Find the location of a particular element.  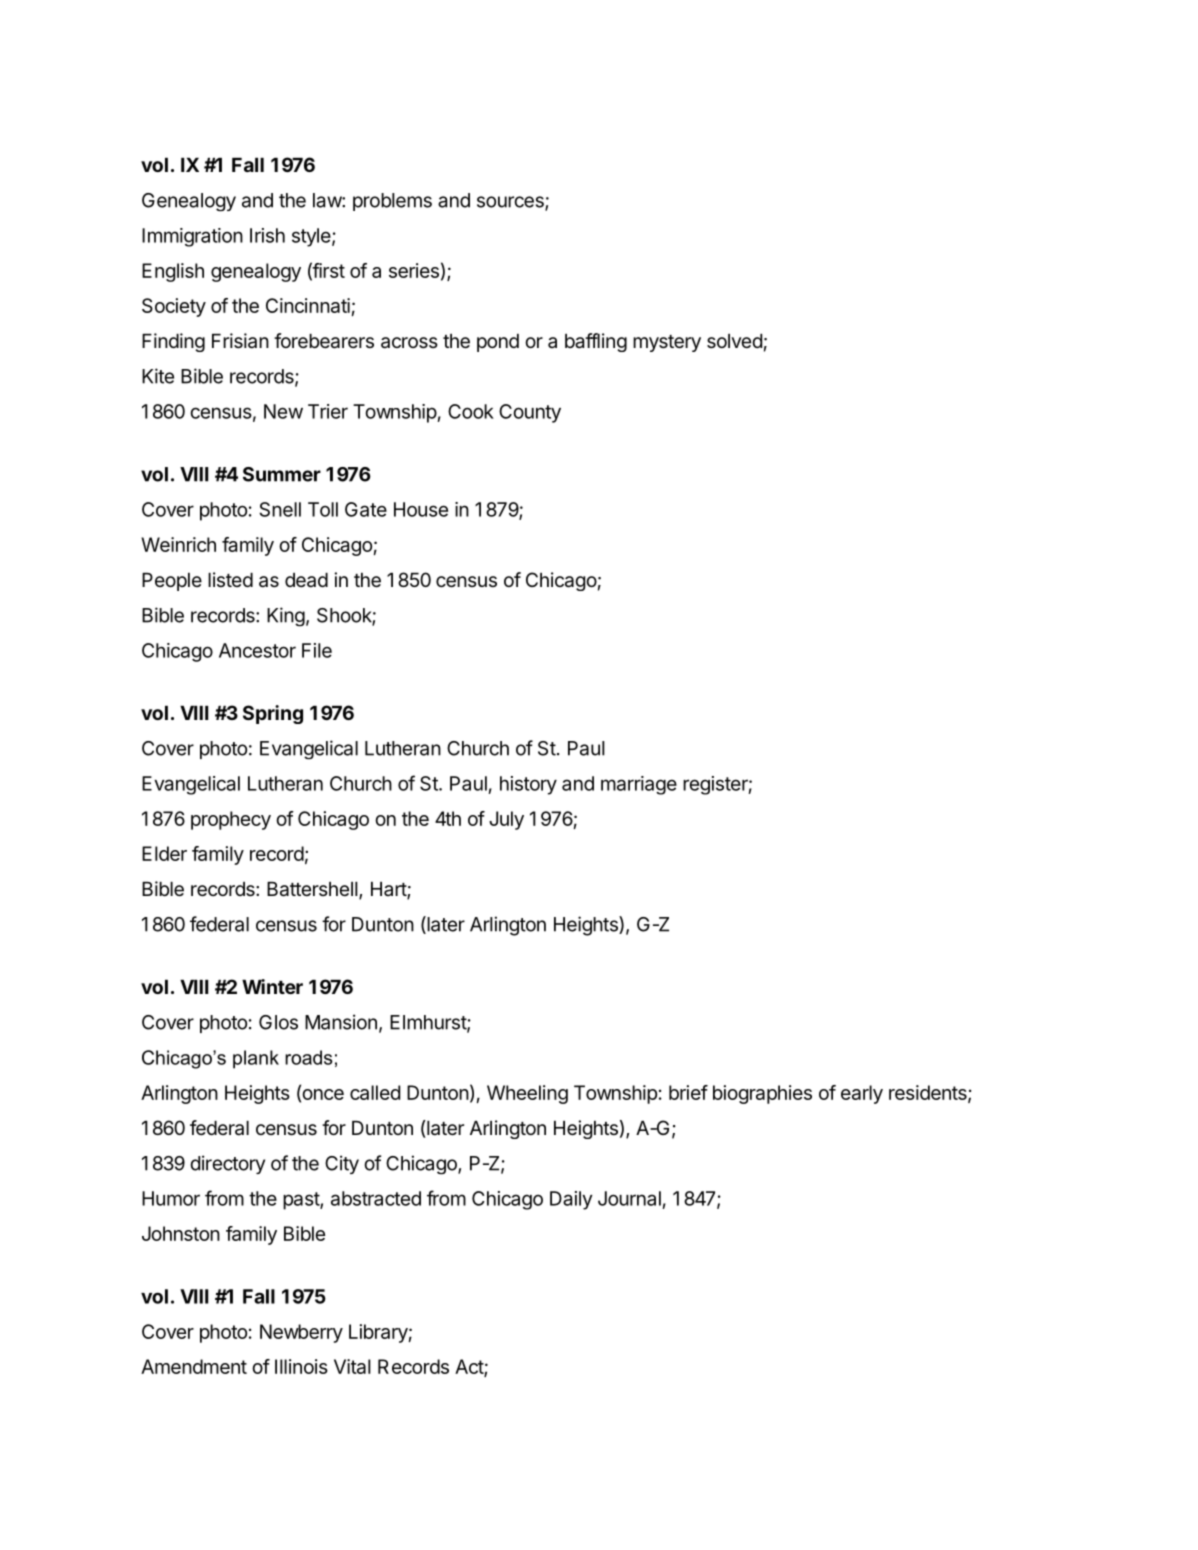

biographies is located at coordinates (762, 1094).
